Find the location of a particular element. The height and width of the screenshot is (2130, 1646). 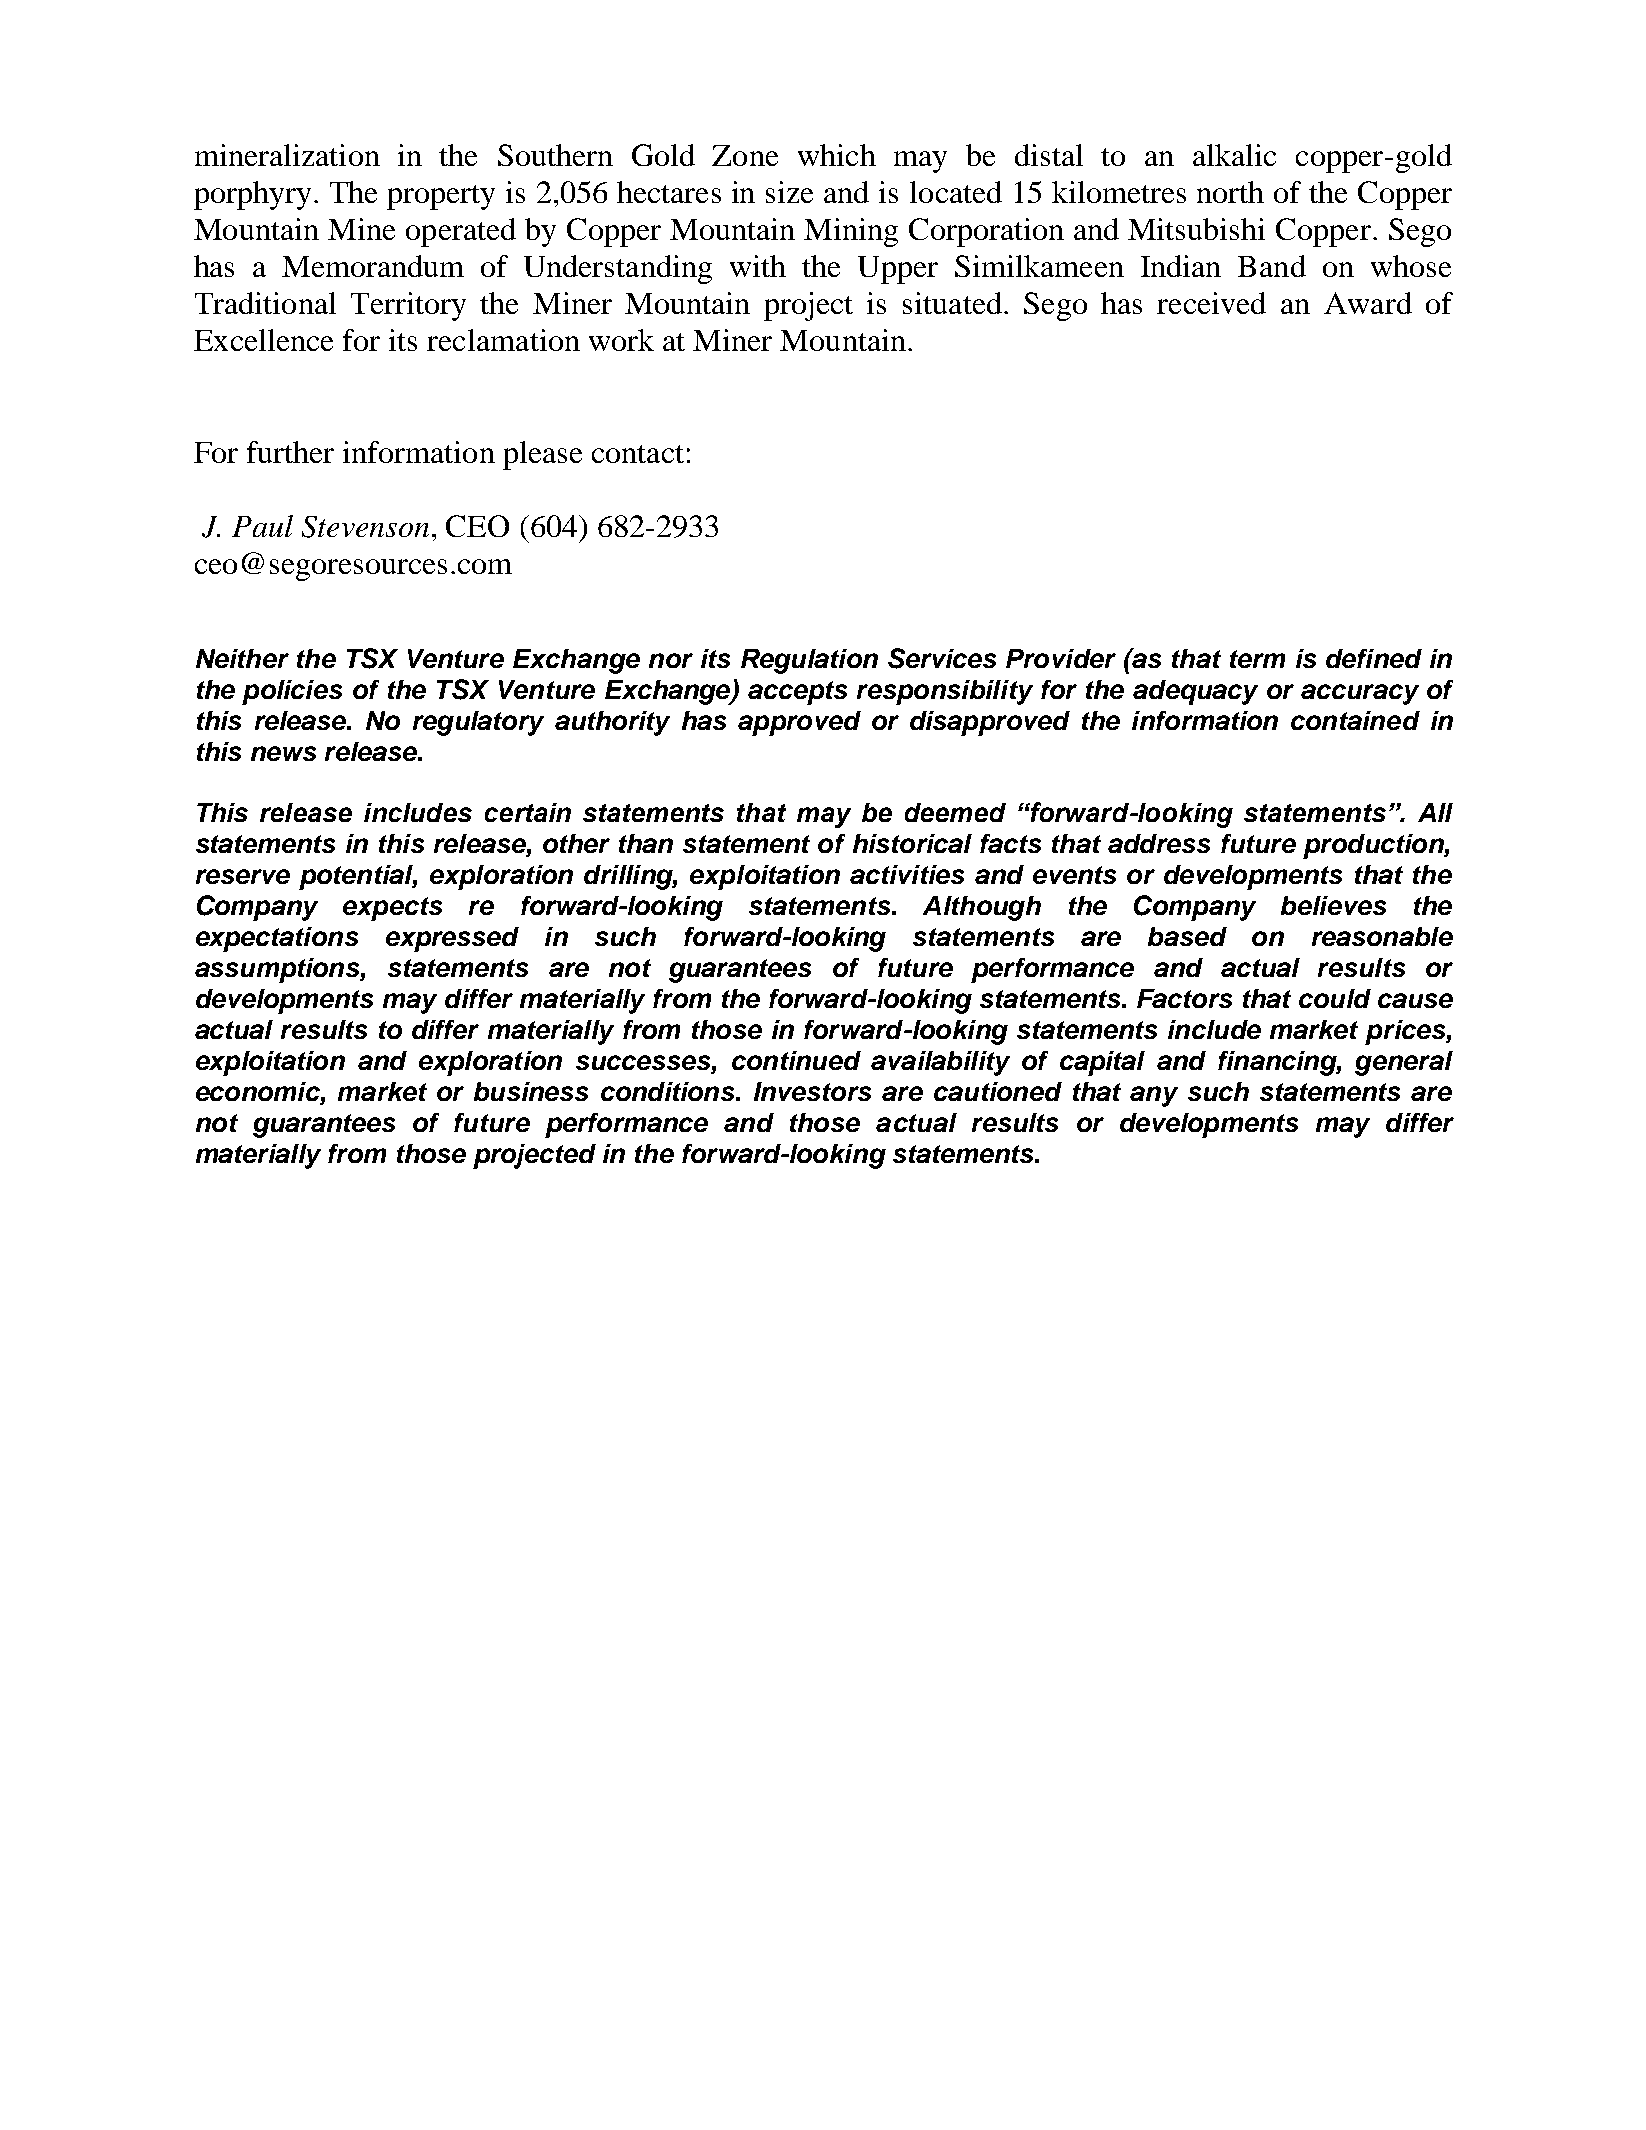

Regulation is located at coordinates (809, 661).
